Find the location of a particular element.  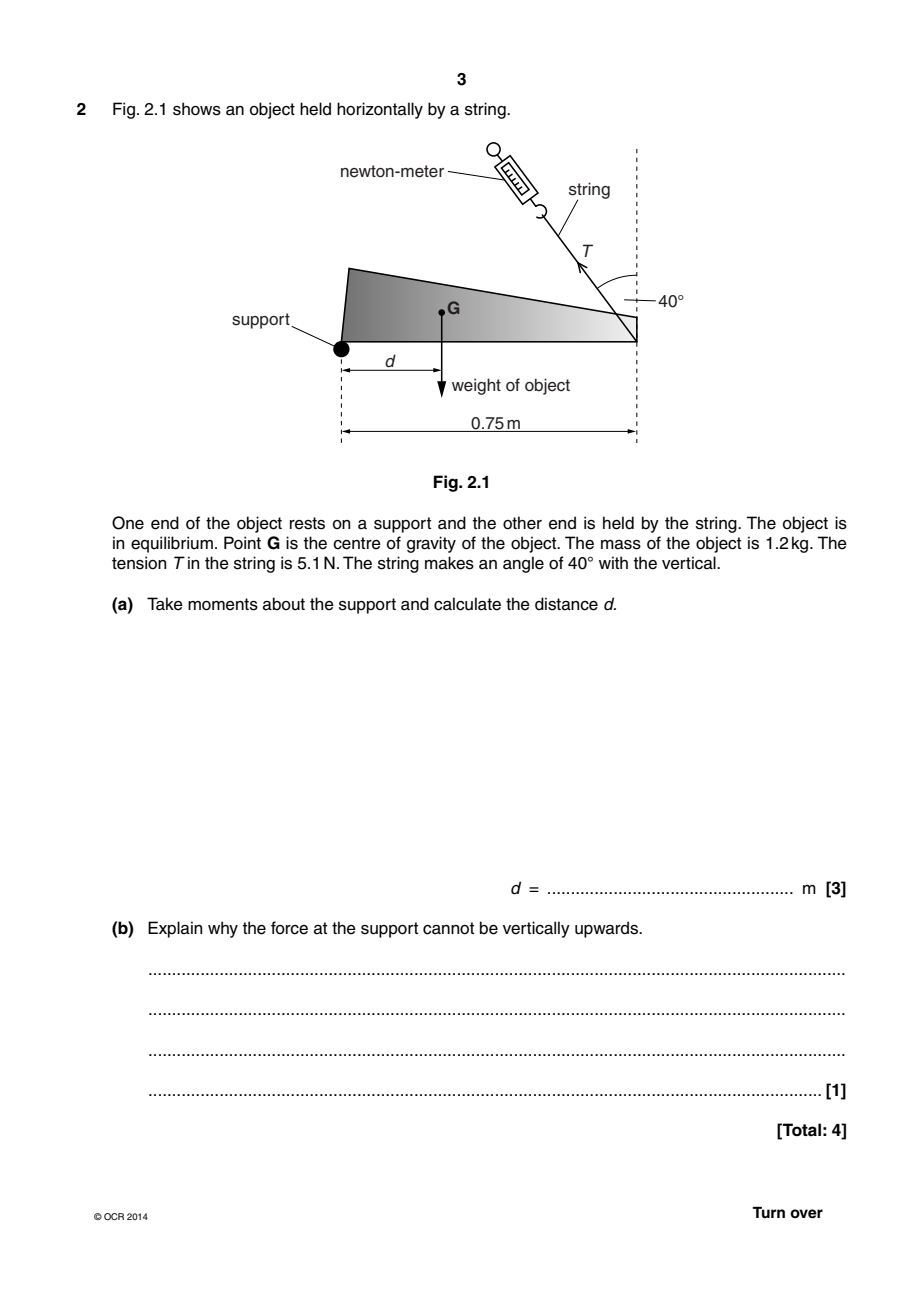

Turn is located at coordinates (768, 1212).
